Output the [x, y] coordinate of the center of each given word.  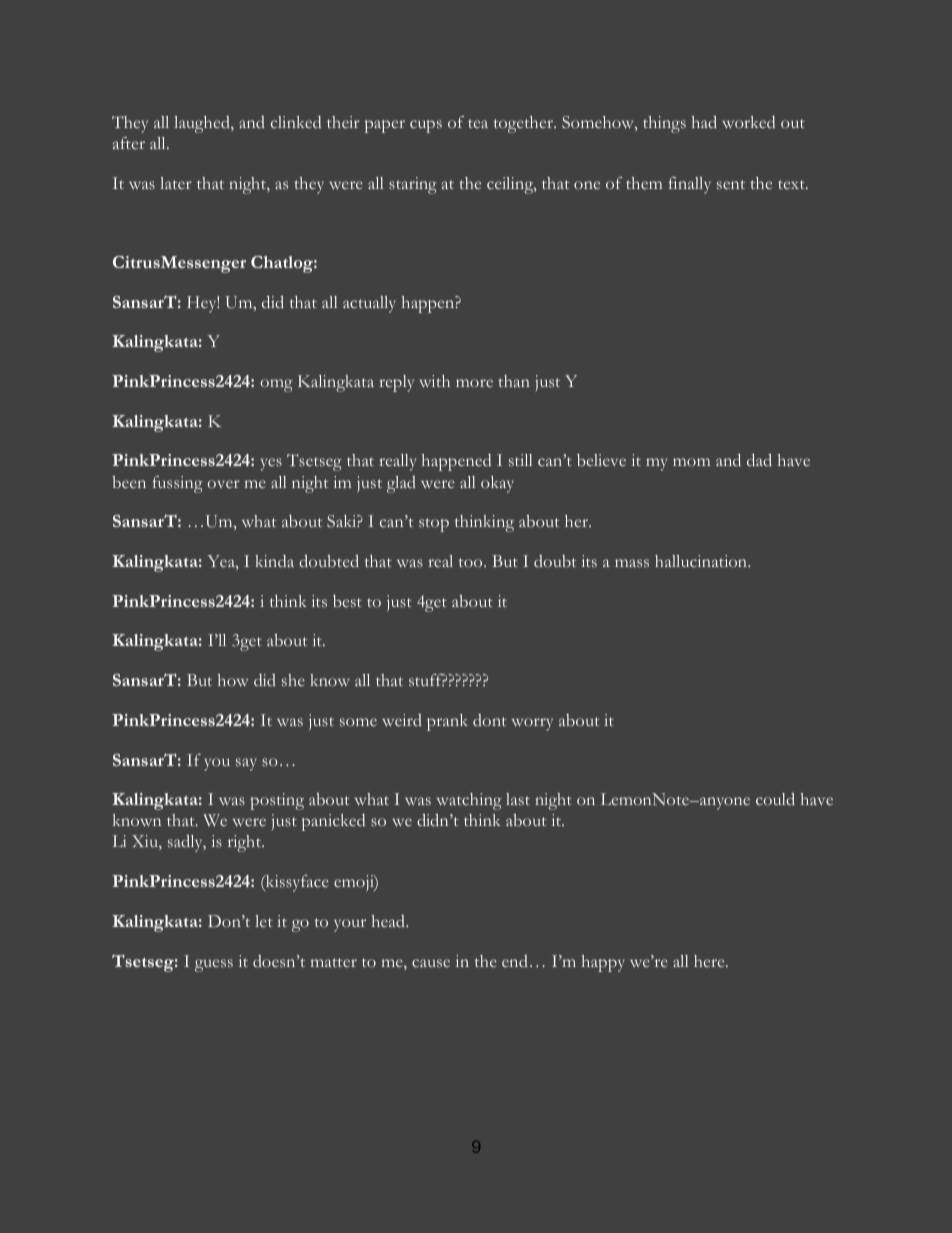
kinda [274, 561]
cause [431, 963]
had [704, 122]
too [472, 562]
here [710, 961]
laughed [203, 124]
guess [214, 965]
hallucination [702, 561]
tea [478, 123]
